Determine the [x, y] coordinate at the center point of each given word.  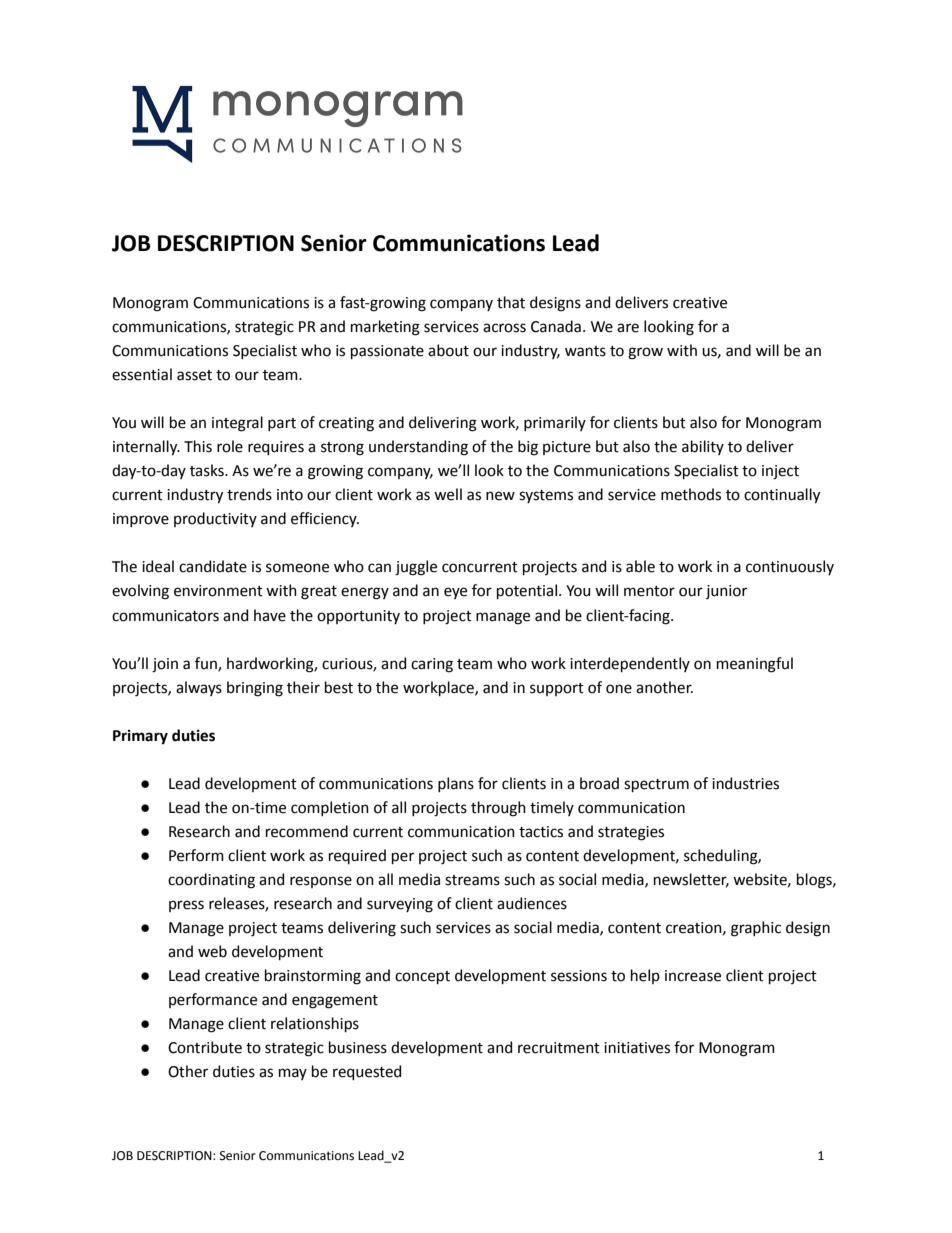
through [498, 809]
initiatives [637, 1048]
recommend [307, 831]
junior [726, 592]
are [628, 328]
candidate [213, 566]
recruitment [559, 1048]
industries [745, 783]
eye [455, 593]
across [504, 328]
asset [194, 375]
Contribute [205, 1047]
